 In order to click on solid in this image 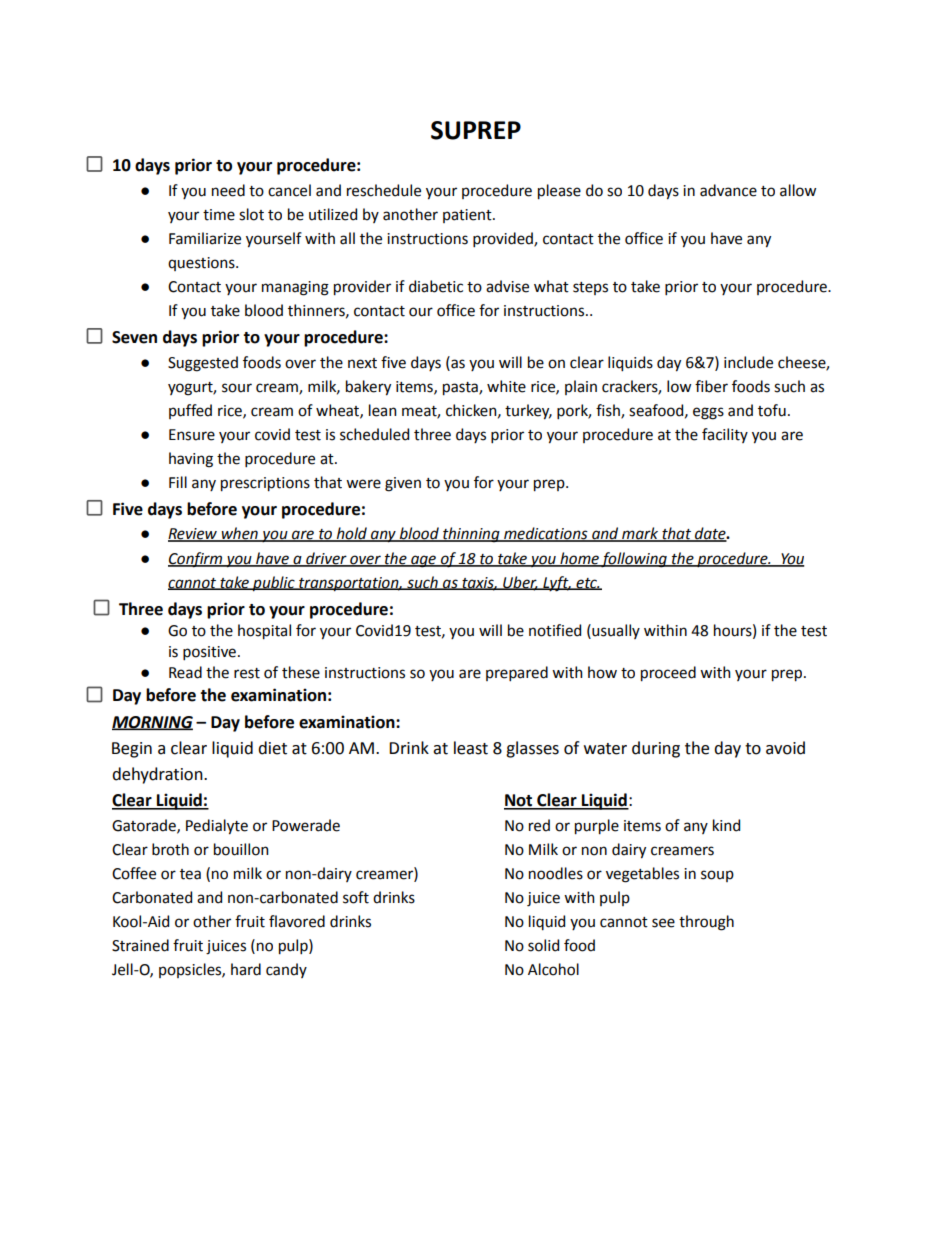, I will do `click(543, 945)`.
